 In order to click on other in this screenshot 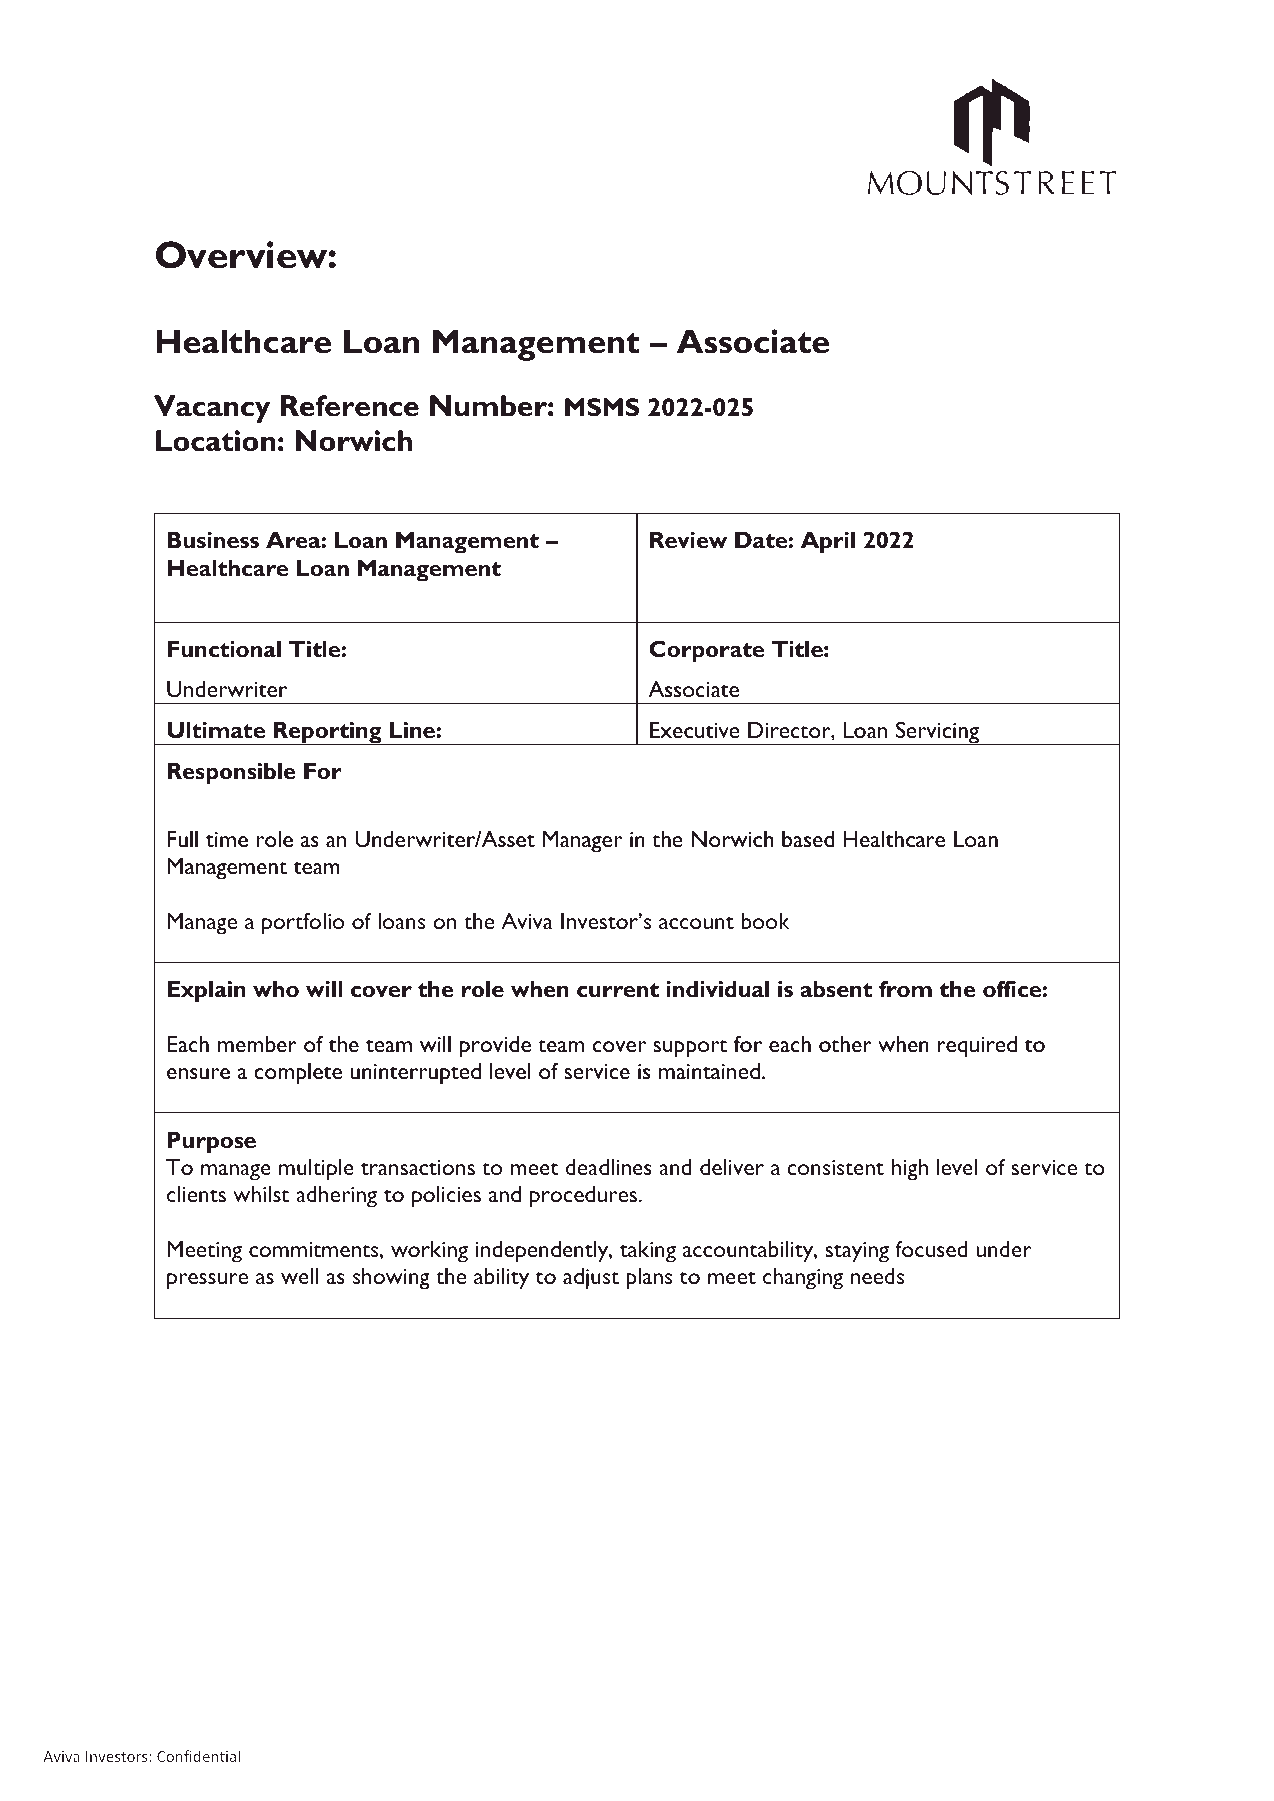, I will do `click(845, 1044)`.
